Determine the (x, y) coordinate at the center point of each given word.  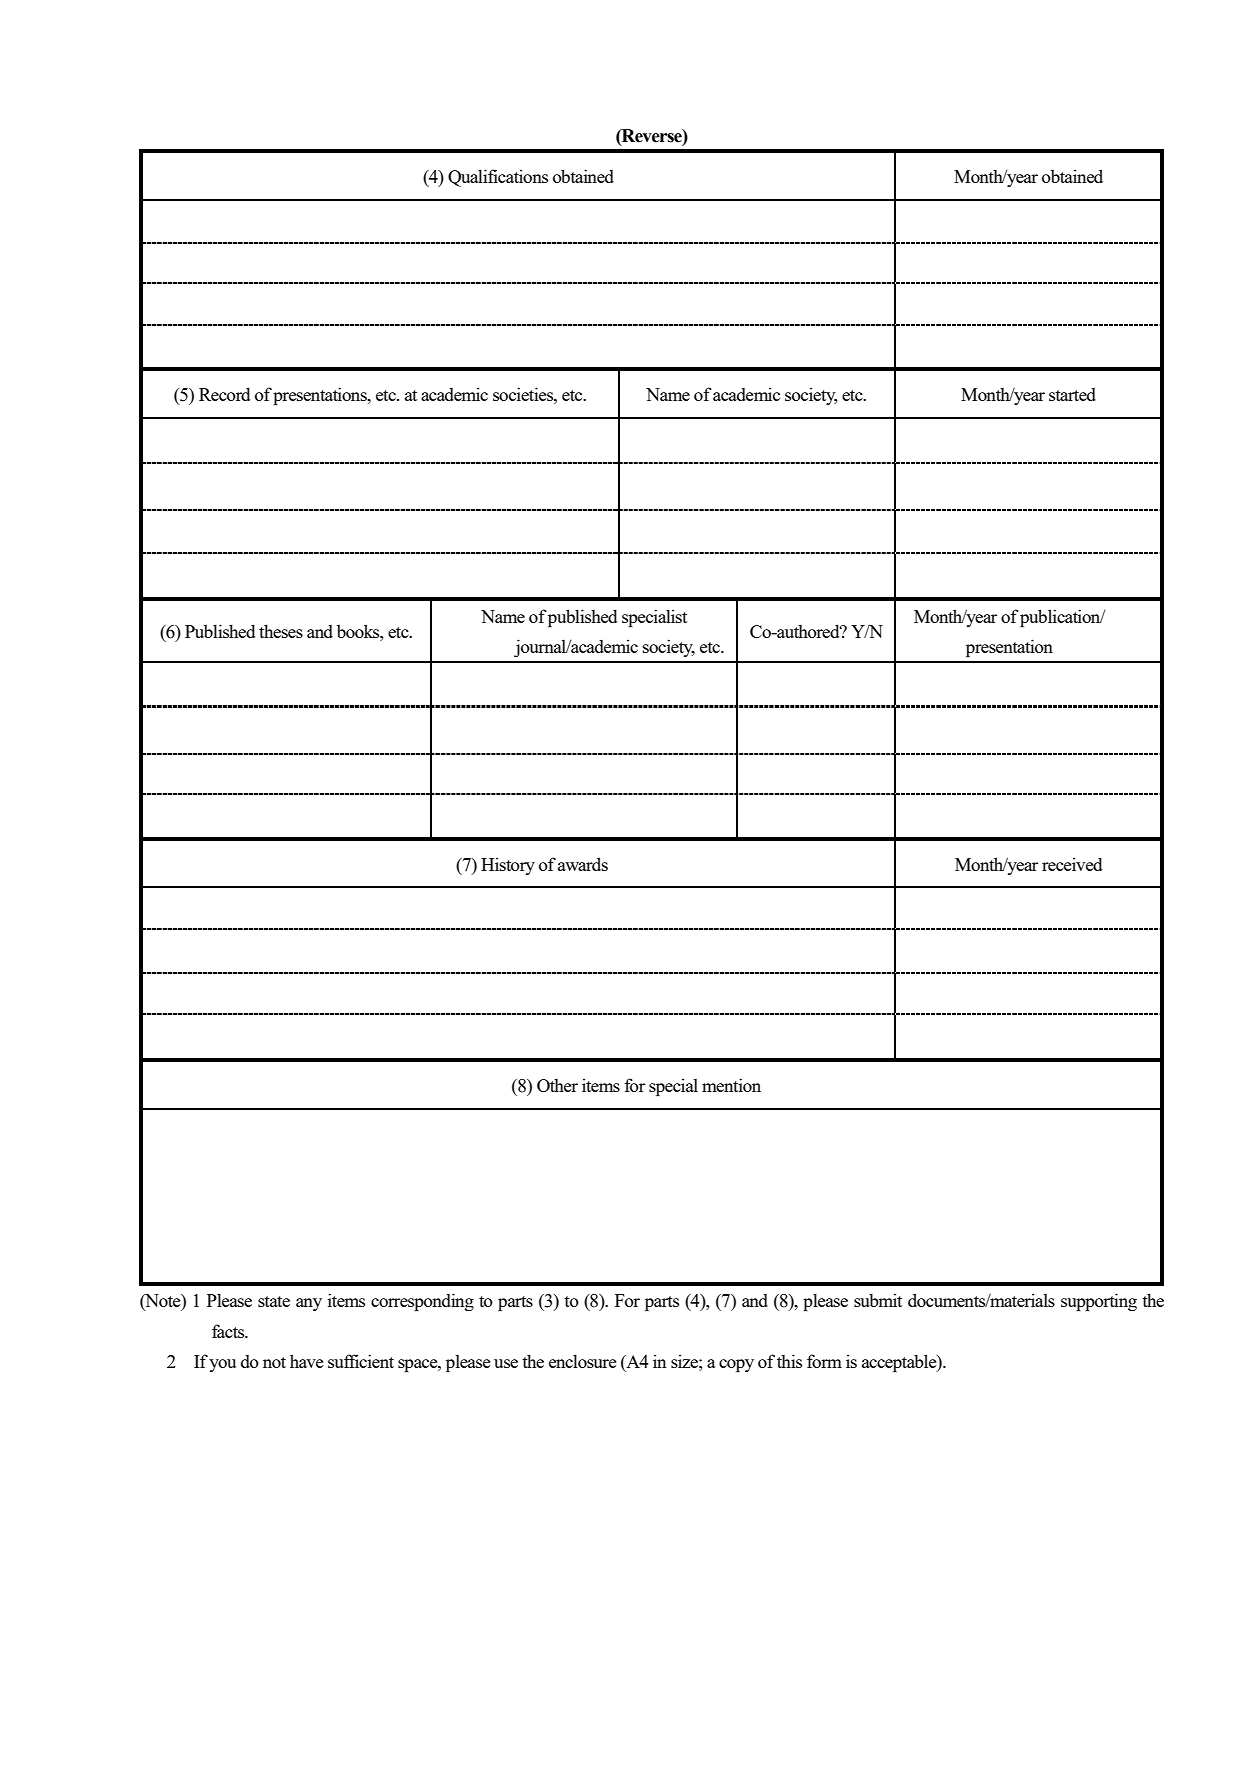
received (1072, 864)
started (1072, 394)
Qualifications (498, 178)
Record (224, 394)
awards (583, 864)
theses (281, 631)
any (309, 1304)
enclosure (582, 1361)
